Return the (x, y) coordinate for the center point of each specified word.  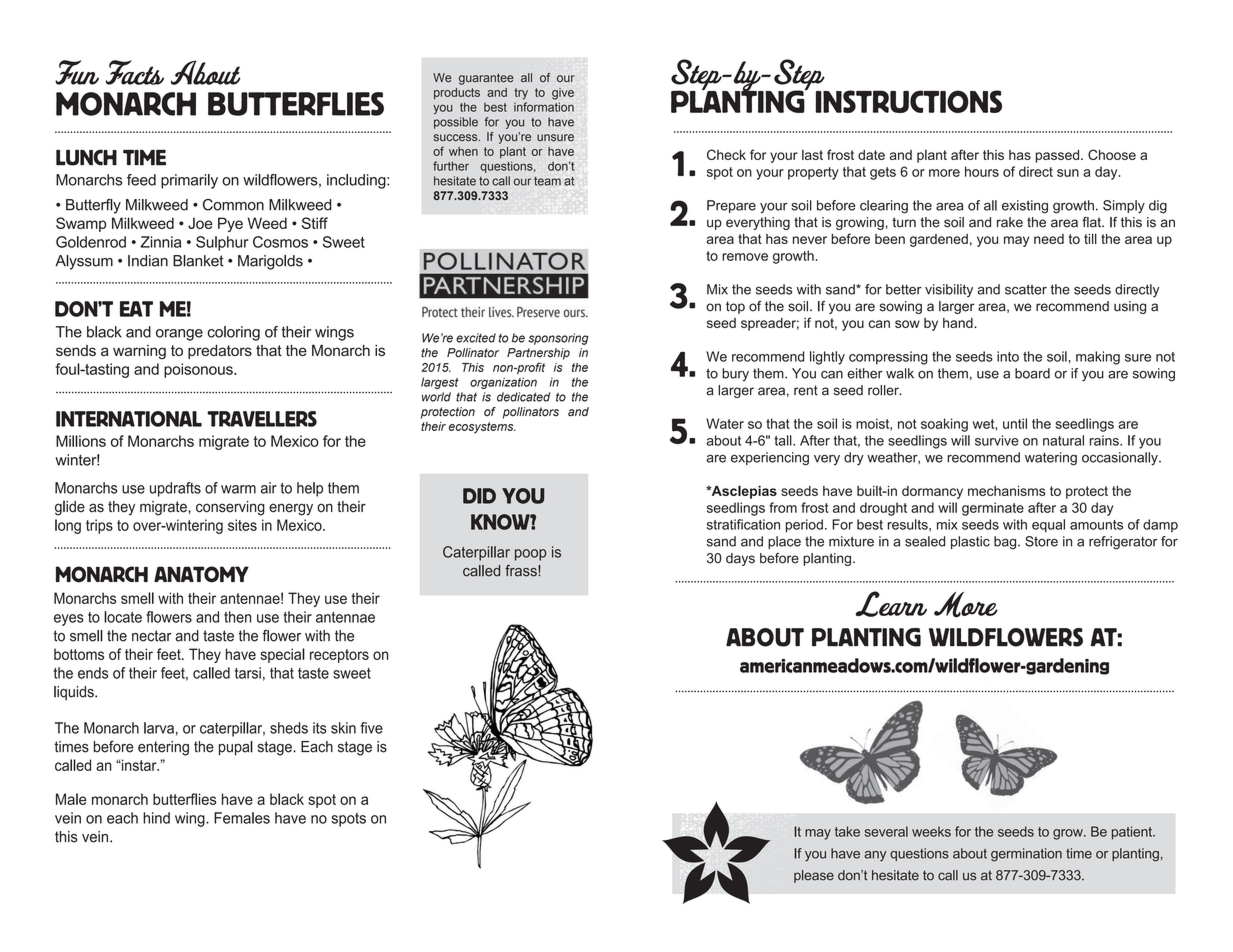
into (1008, 356)
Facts (135, 72)
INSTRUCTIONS (908, 101)
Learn (891, 604)
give (563, 94)
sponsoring (558, 339)
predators (220, 352)
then (237, 617)
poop (531, 555)
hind (156, 818)
